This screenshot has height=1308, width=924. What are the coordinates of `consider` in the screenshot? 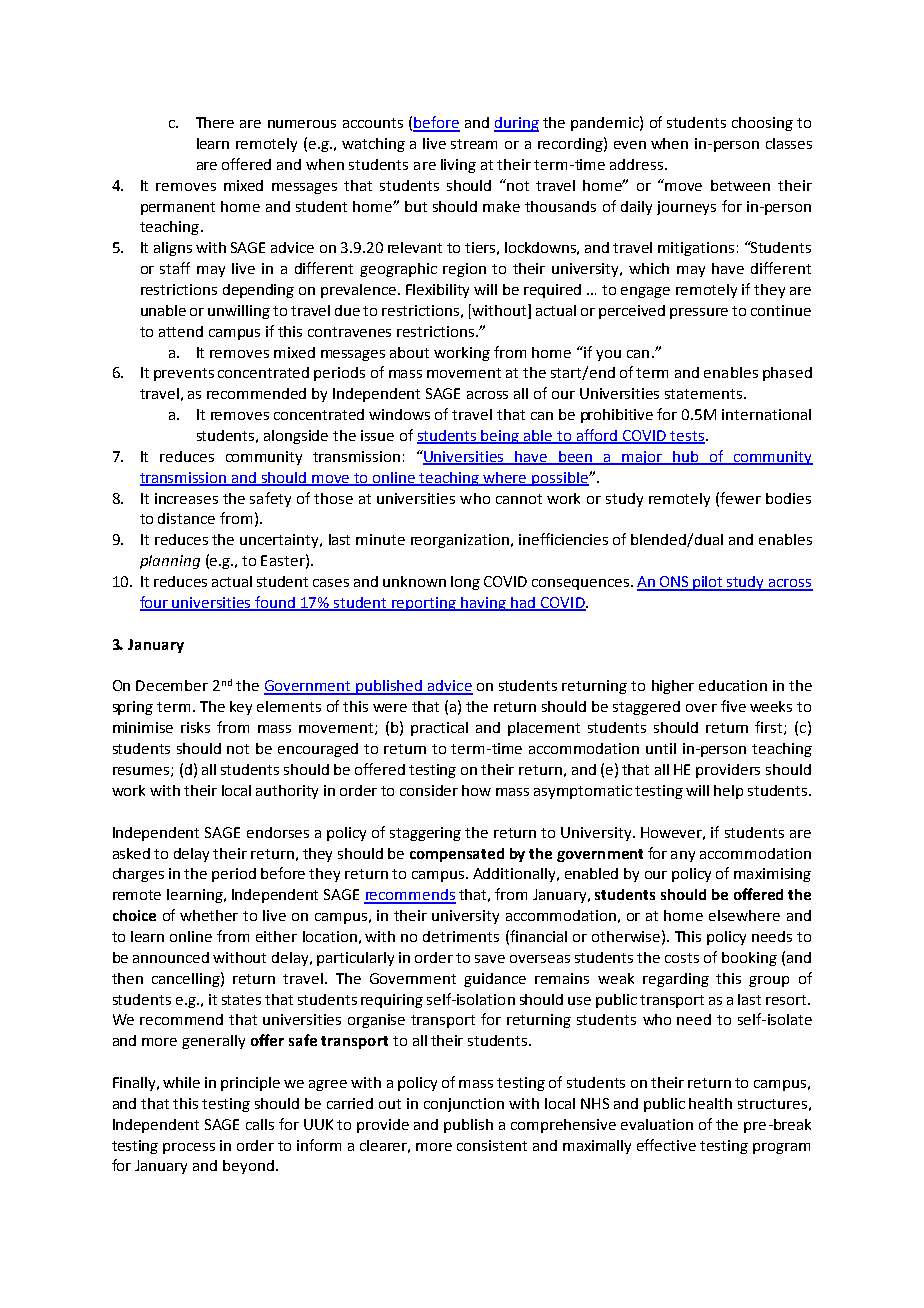 It's located at (429, 790).
